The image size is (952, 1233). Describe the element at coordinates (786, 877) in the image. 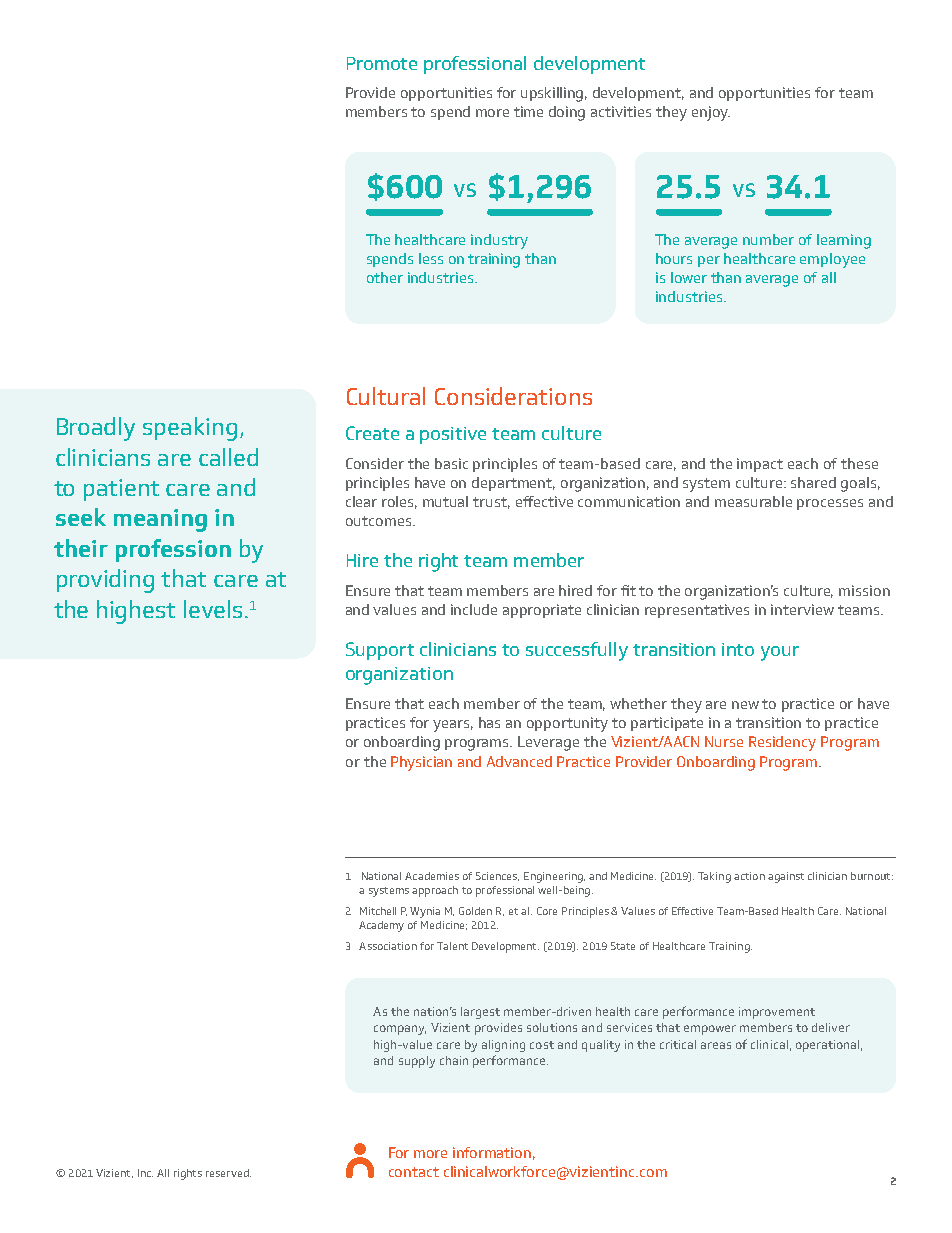

I see `against` at that location.
